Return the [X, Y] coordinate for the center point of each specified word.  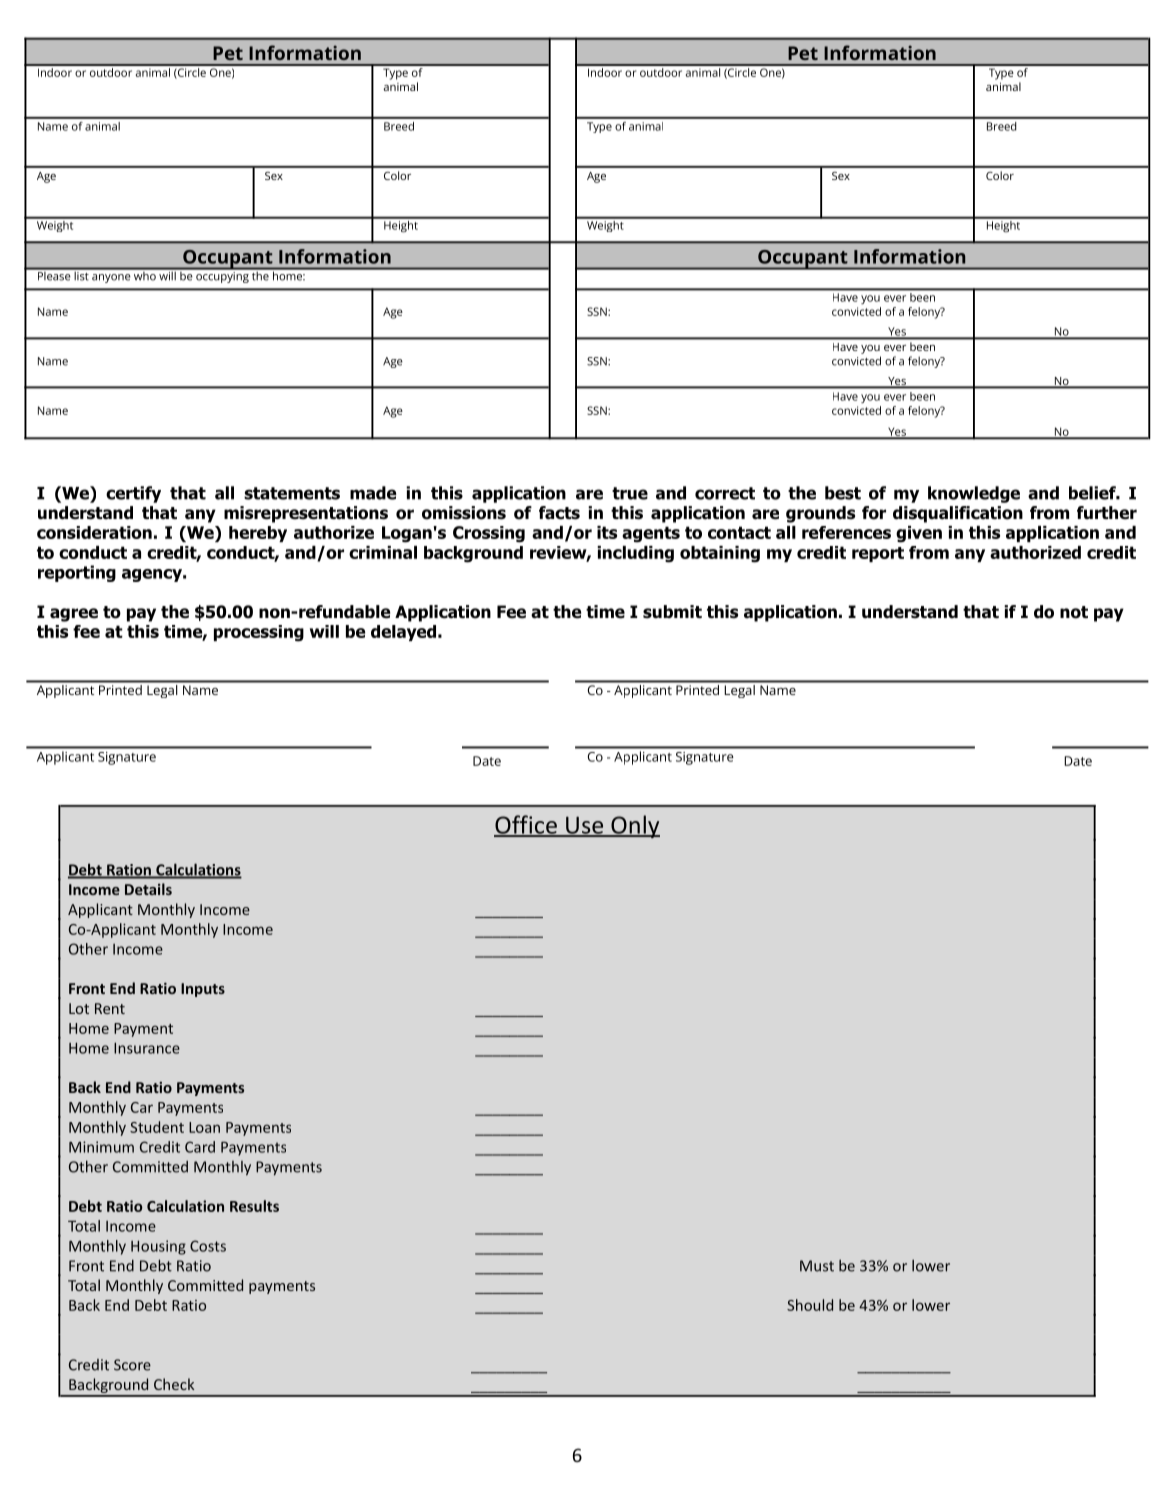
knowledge [974, 494]
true [630, 493]
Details [148, 889]
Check [174, 1384]
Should [810, 1305]
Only [634, 826]
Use [585, 826]
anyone [111, 278]
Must [817, 1266]
